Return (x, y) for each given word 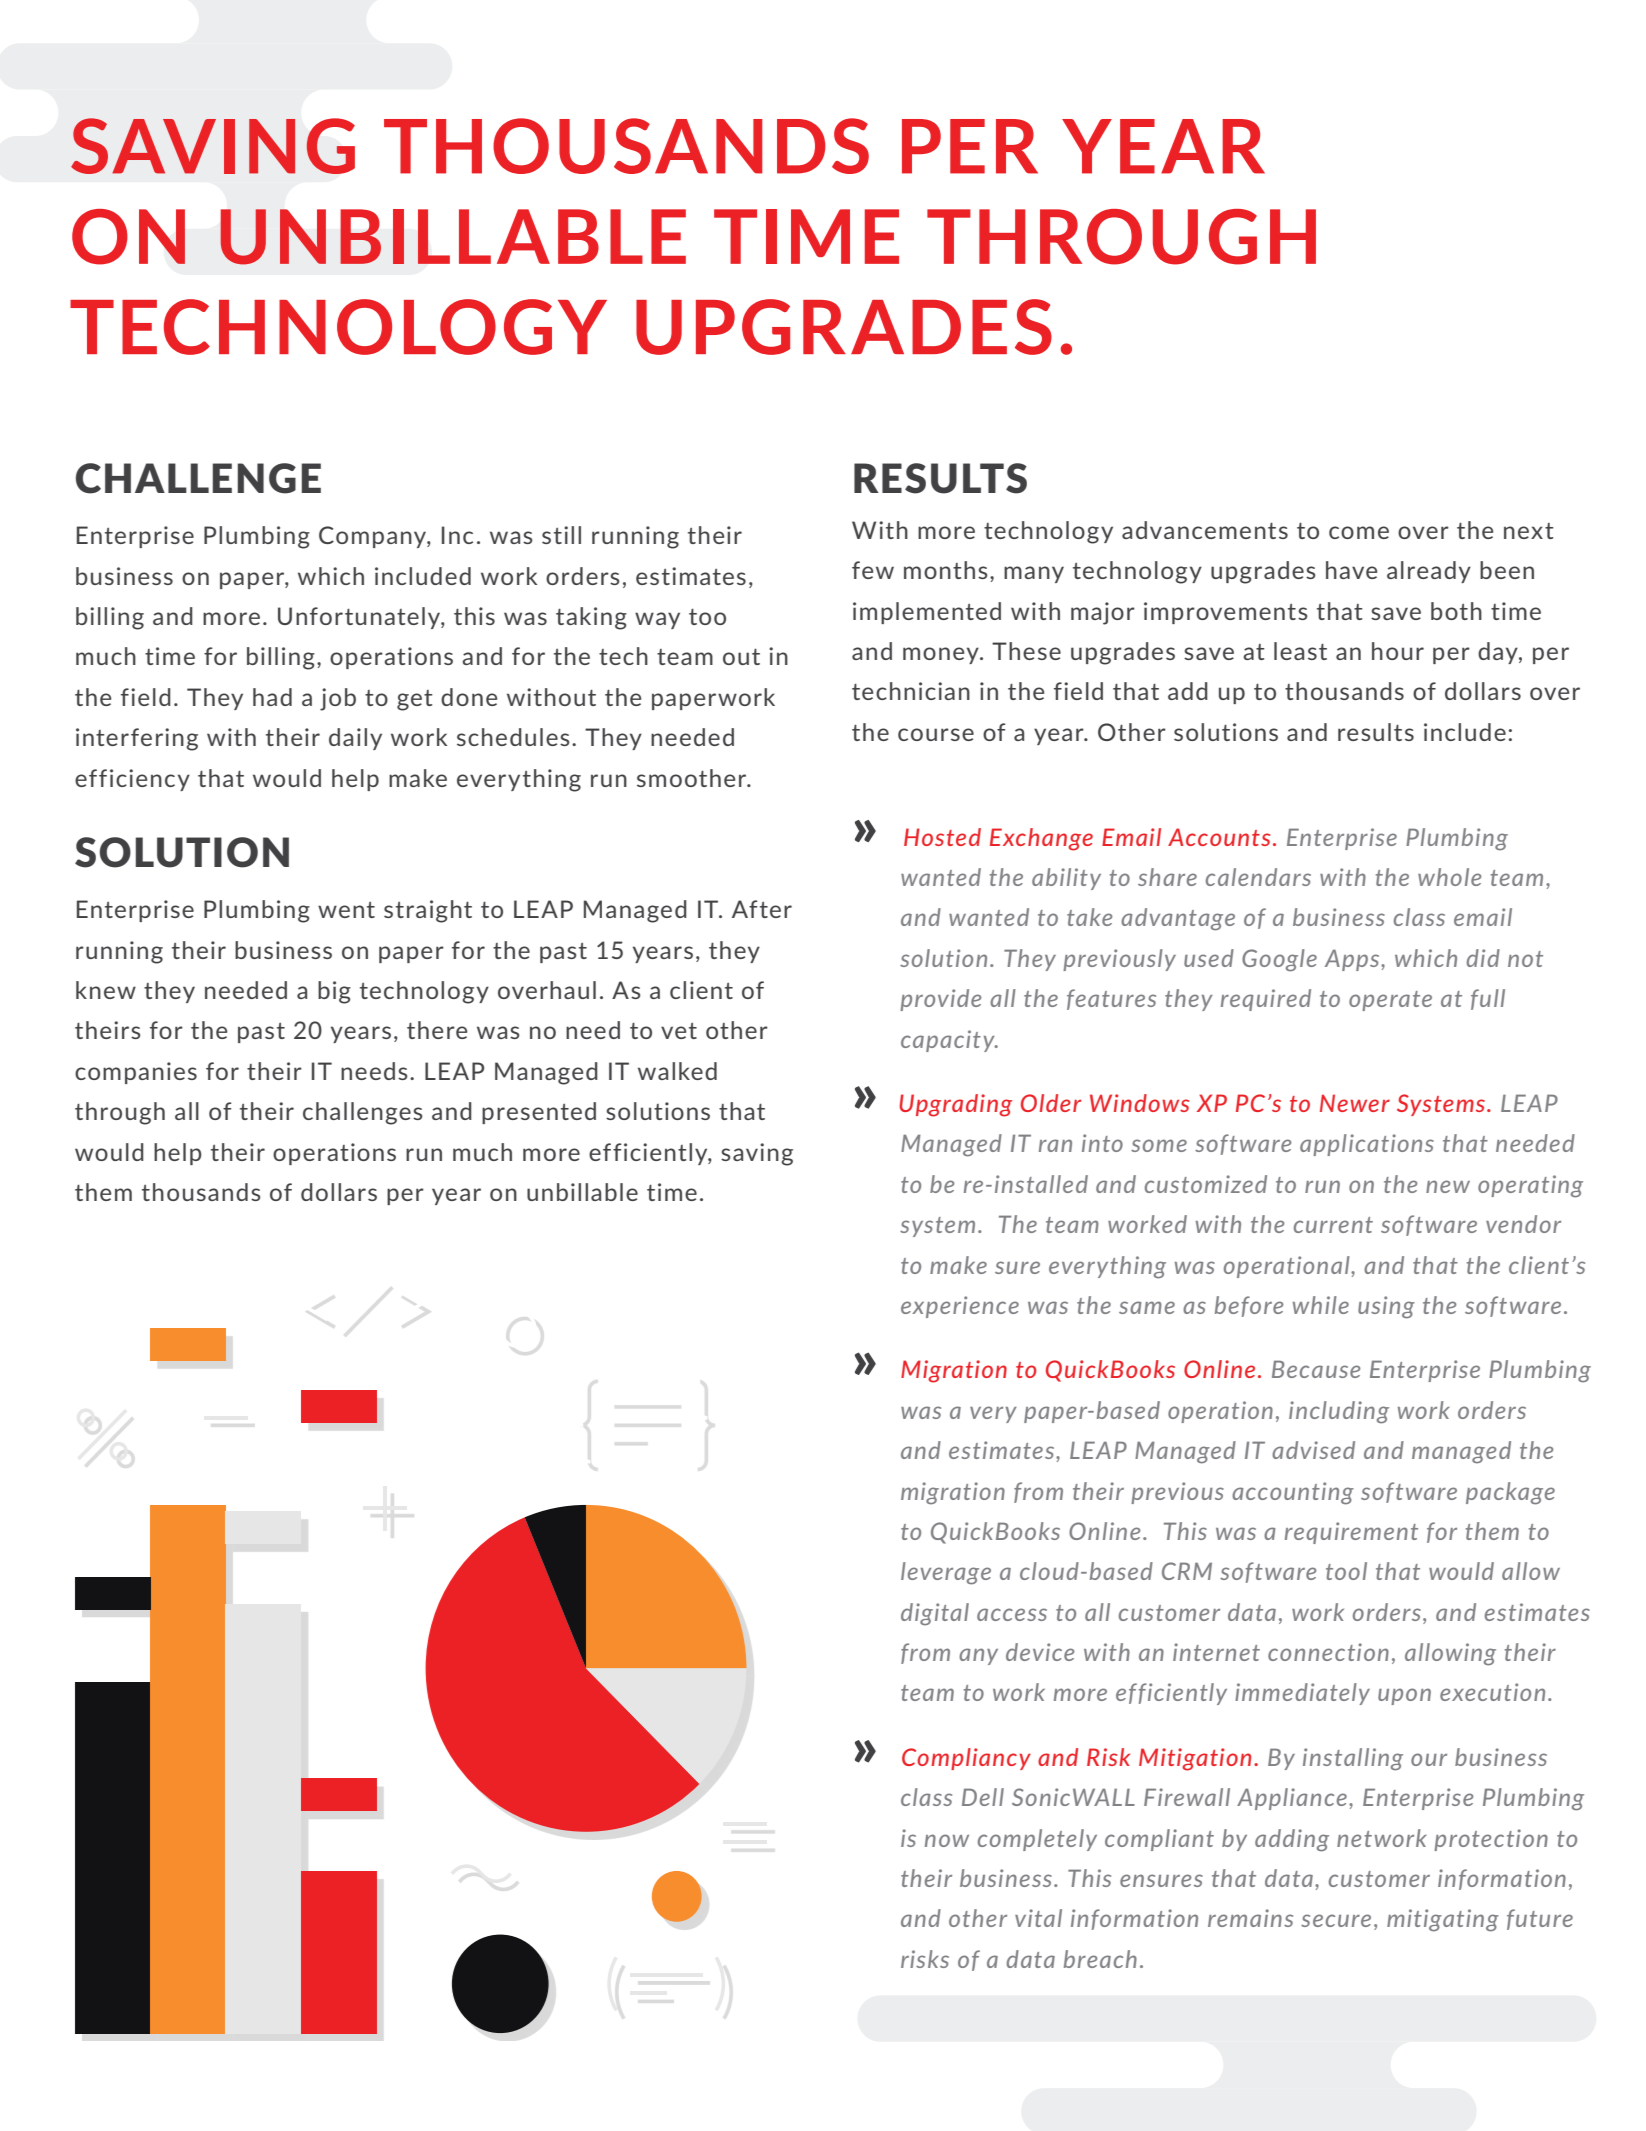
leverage (946, 1573)
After (762, 909)
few (873, 570)
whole (1450, 877)
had (272, 697)
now (947, 1840)
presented (539, 1113)
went (346, 910)
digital (935, 1614)
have (1351, 570)
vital (1038, 1918)
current (1333, 1225)
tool (1346, 1571)
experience (960, 1307)
